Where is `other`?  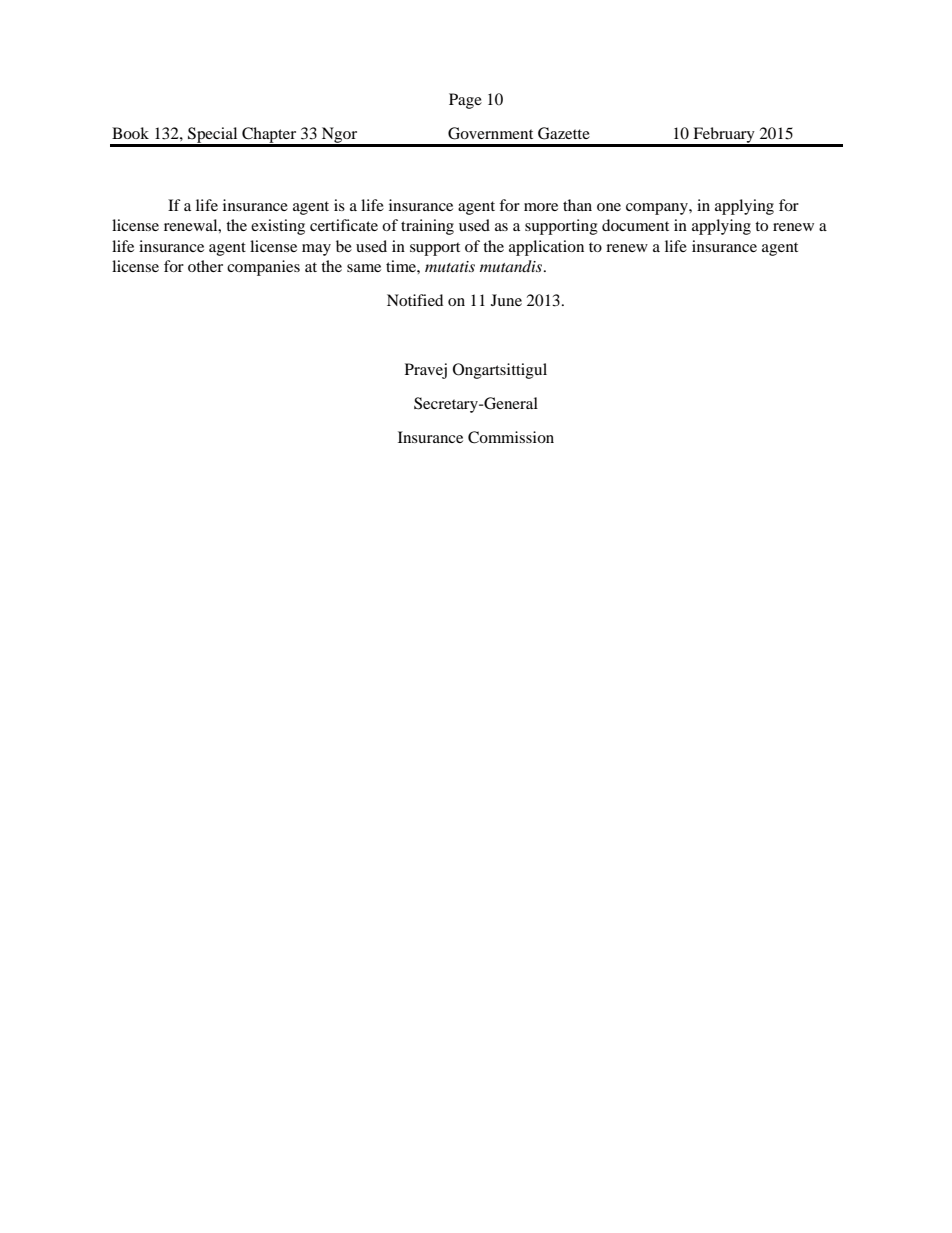 other is located at coordinates (205, 266).
